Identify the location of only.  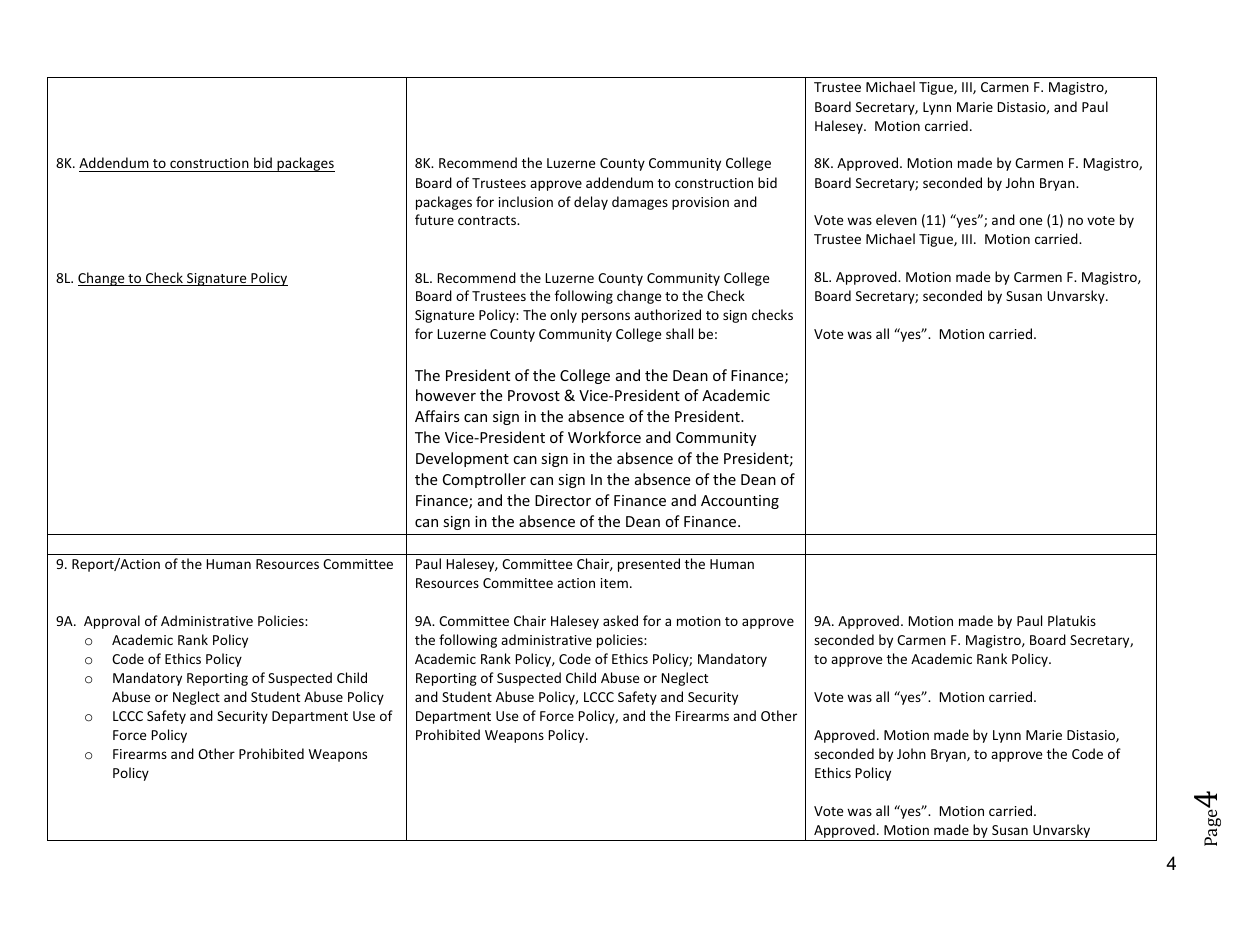
(563, 316).
